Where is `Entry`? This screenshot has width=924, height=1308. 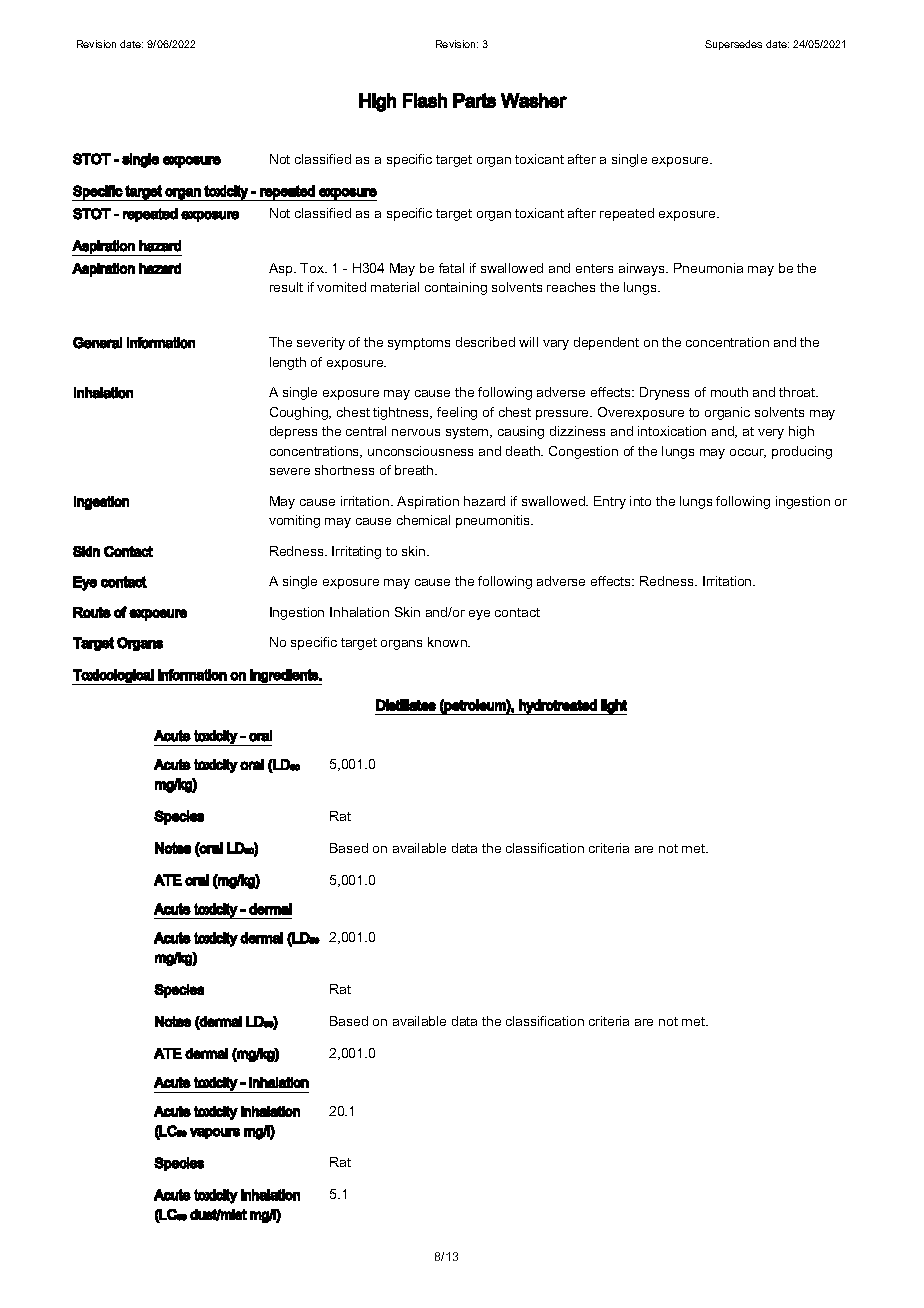
Entry is located at coordinates (610, 502).
